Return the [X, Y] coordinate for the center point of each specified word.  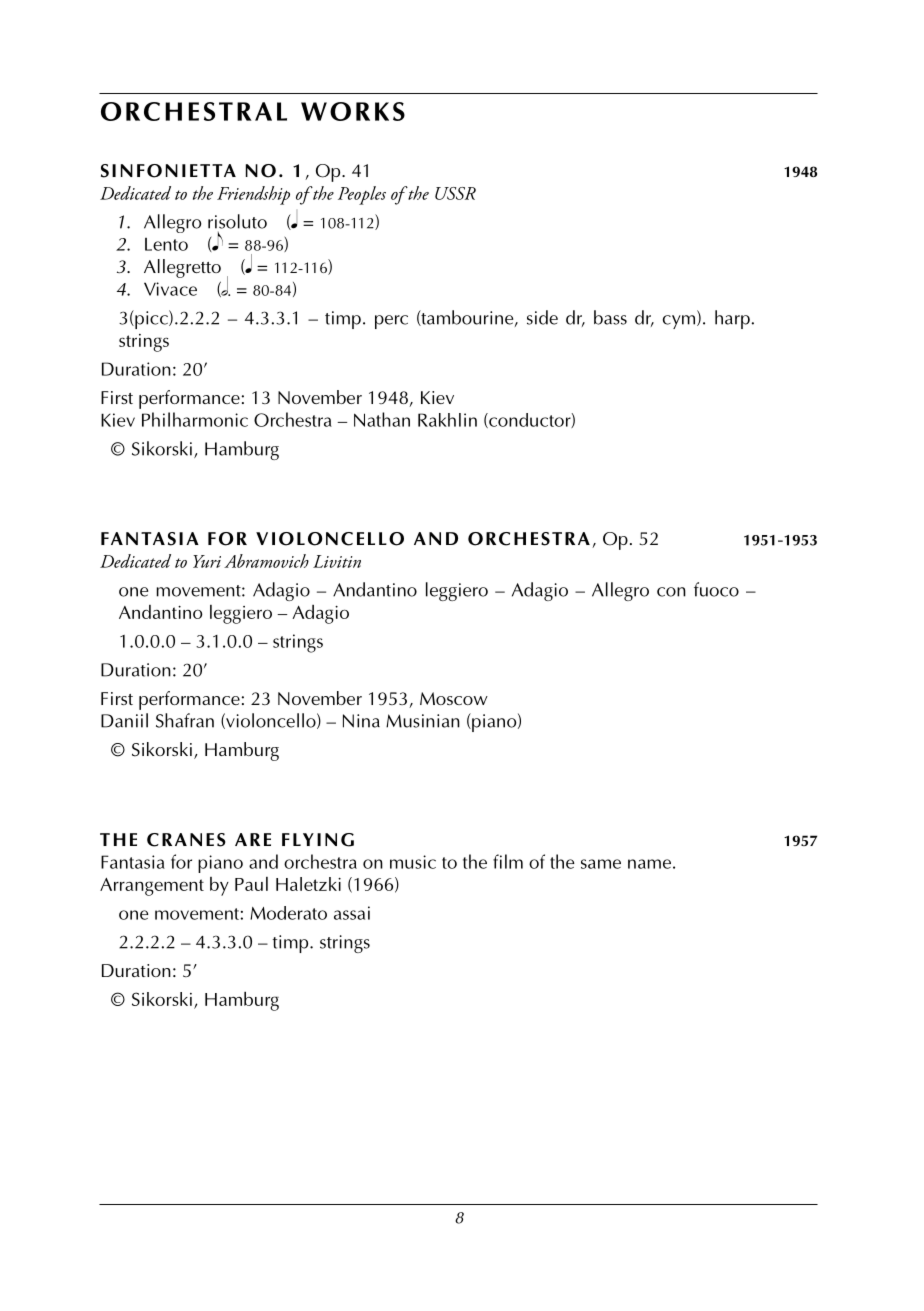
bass [610, 317]
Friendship [253, 195]
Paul [251, 884]
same [601, 864]
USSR [455, 193]
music [413, 862]
